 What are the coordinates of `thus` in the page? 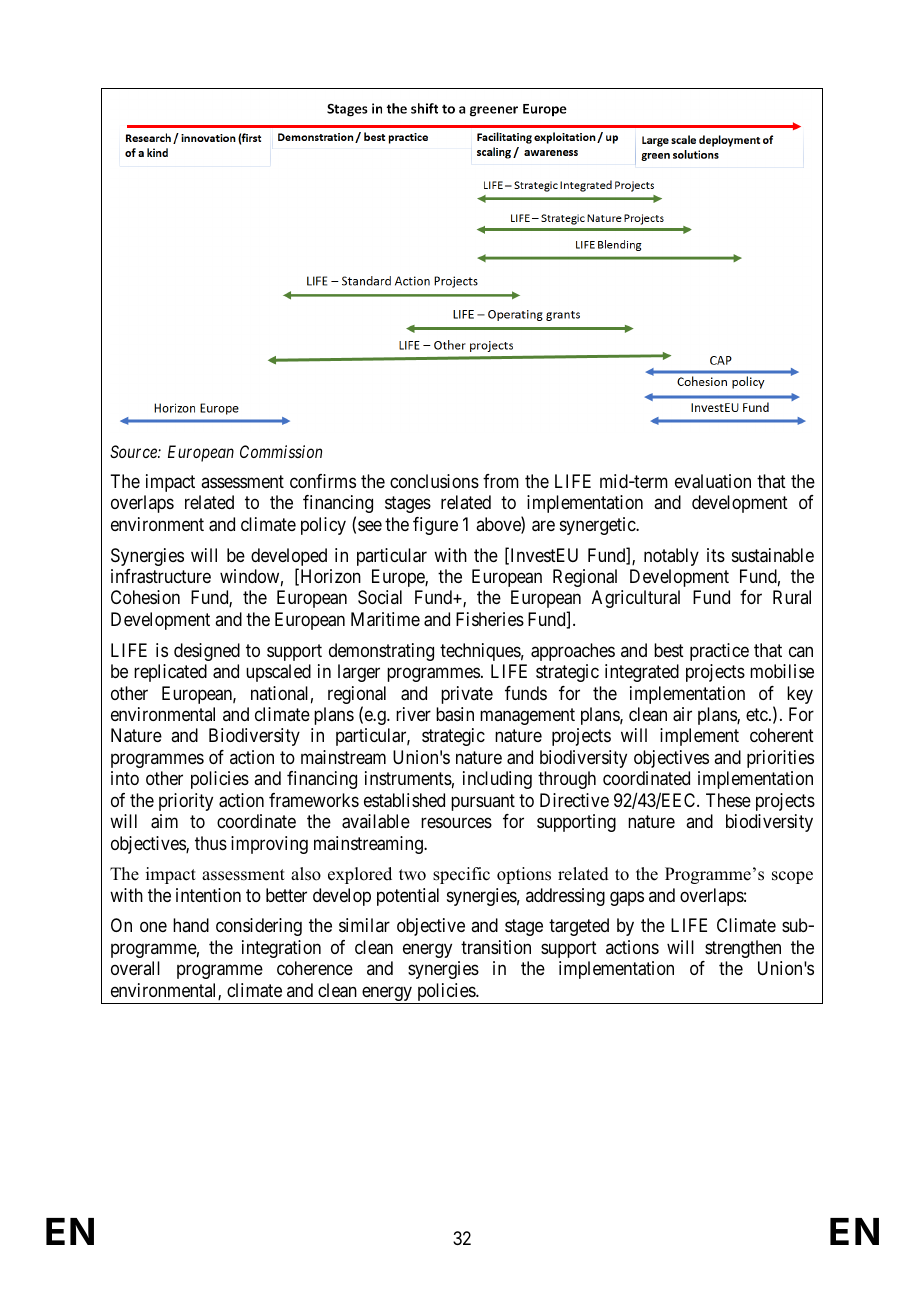 It's located at (211, 843).
